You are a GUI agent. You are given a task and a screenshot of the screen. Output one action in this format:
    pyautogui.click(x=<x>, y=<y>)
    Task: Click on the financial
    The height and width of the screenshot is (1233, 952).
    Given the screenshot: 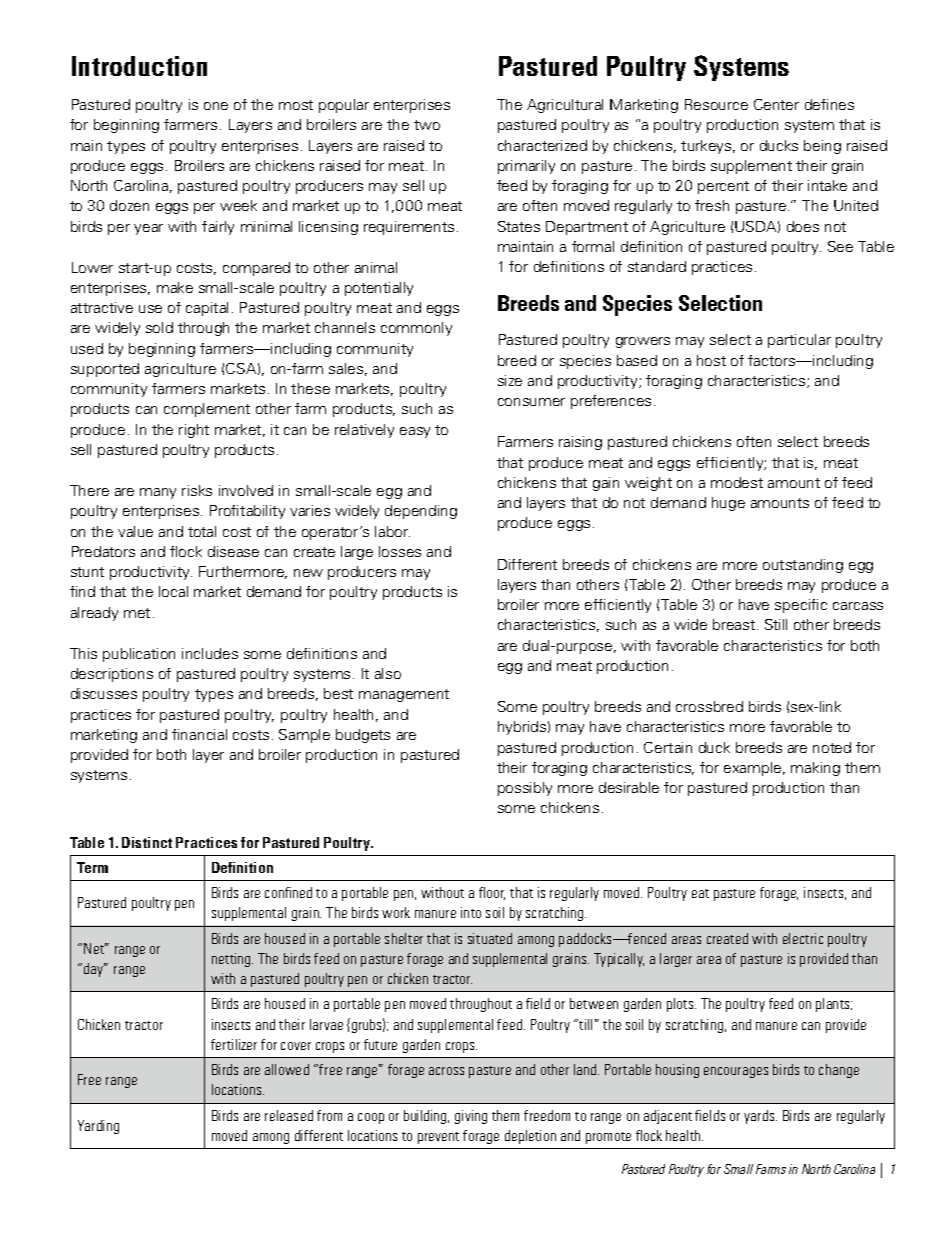 What is the action you would take?
    pyautogui.click(x=199, y=734)
